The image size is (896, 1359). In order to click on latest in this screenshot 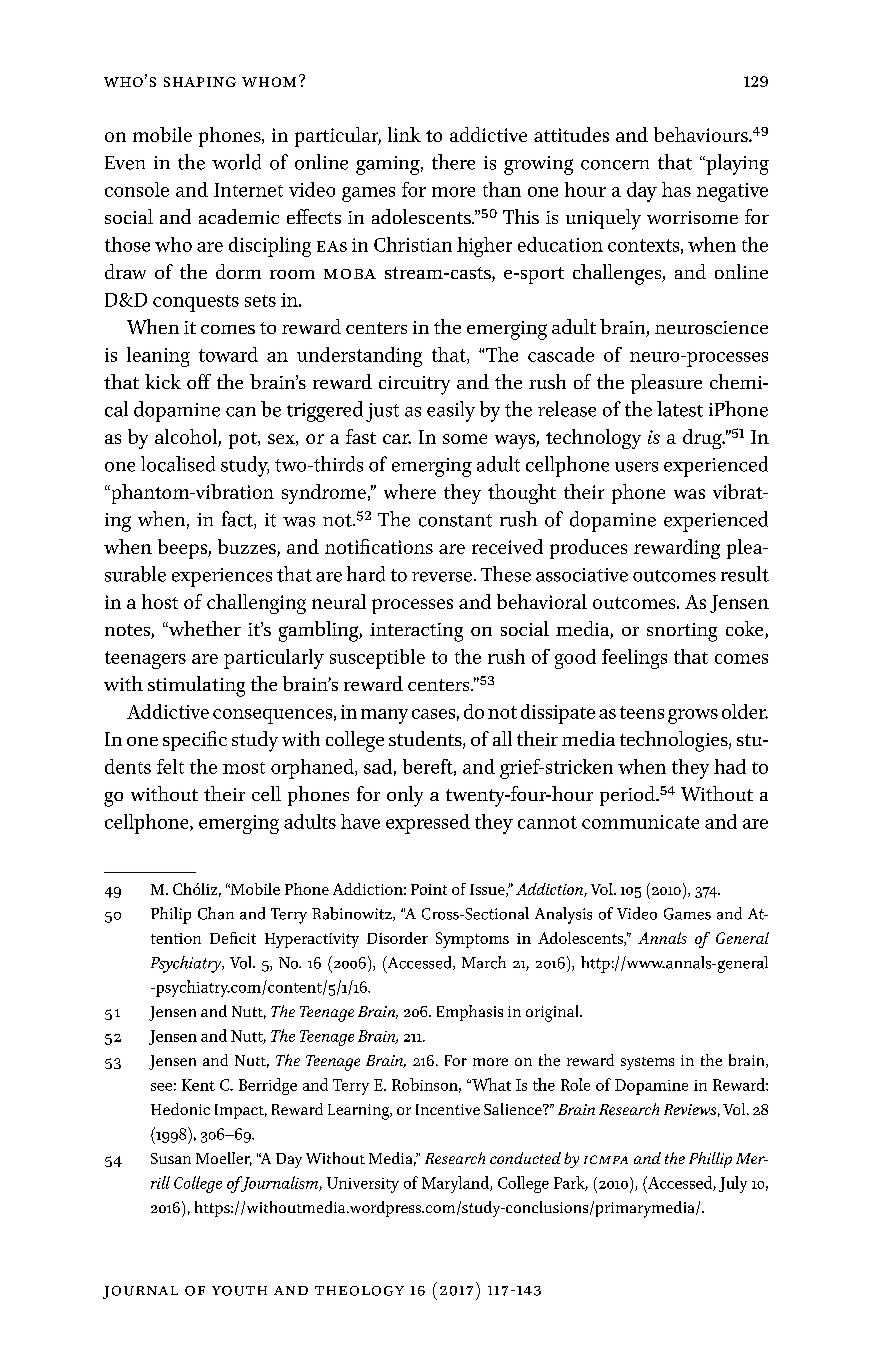, I will do `click(680, 409)`.
